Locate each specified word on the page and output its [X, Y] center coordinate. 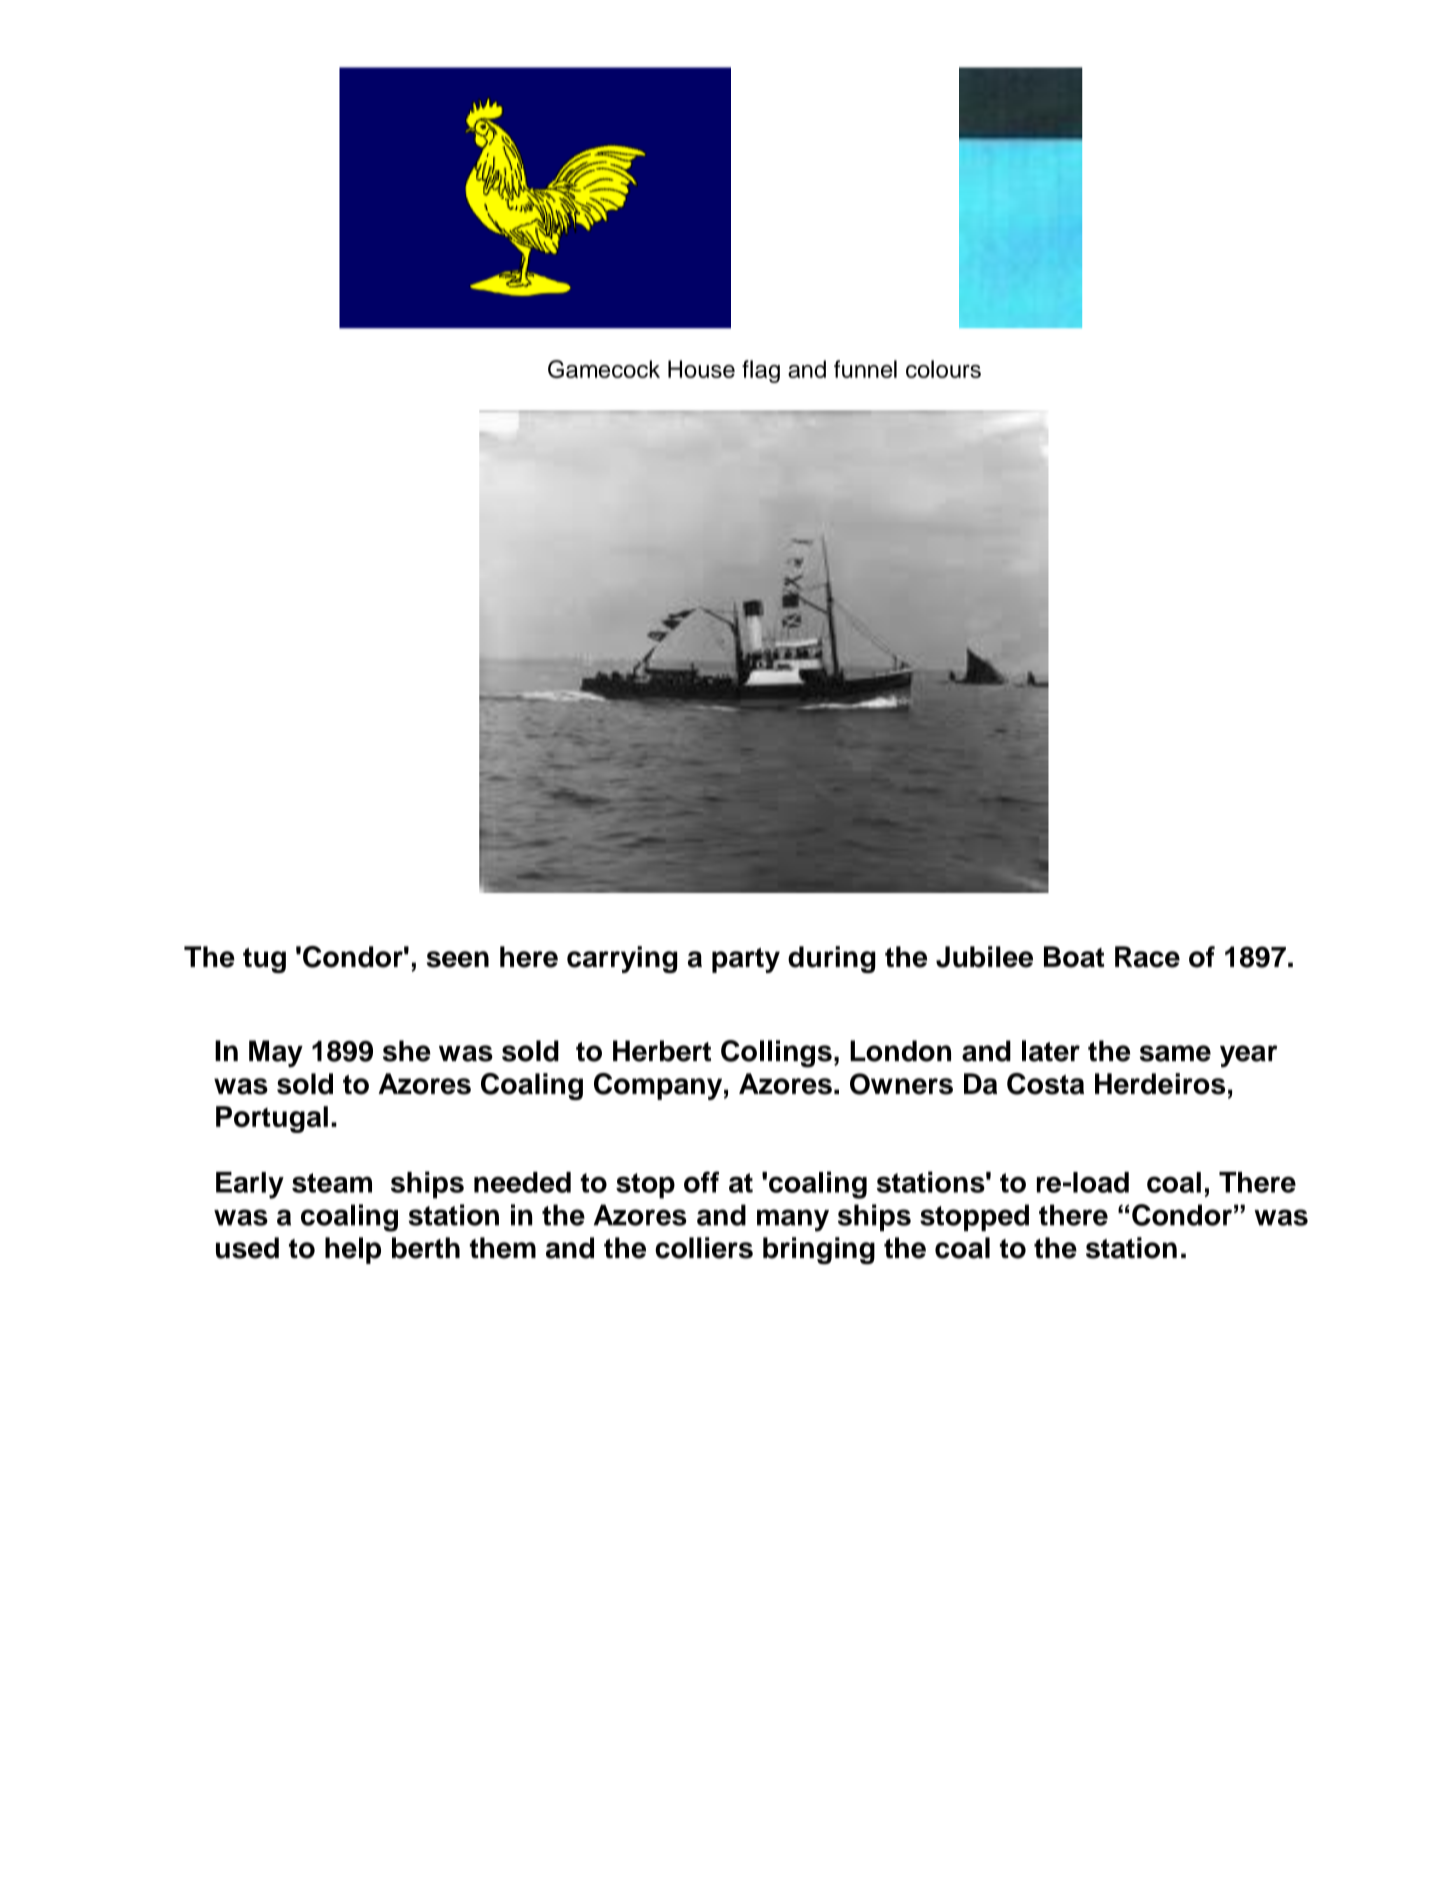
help [353, 1250]
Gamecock [604, 369]
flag [761, 371]
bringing [819, 1250]
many [793, 1220]
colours [943, 369]
